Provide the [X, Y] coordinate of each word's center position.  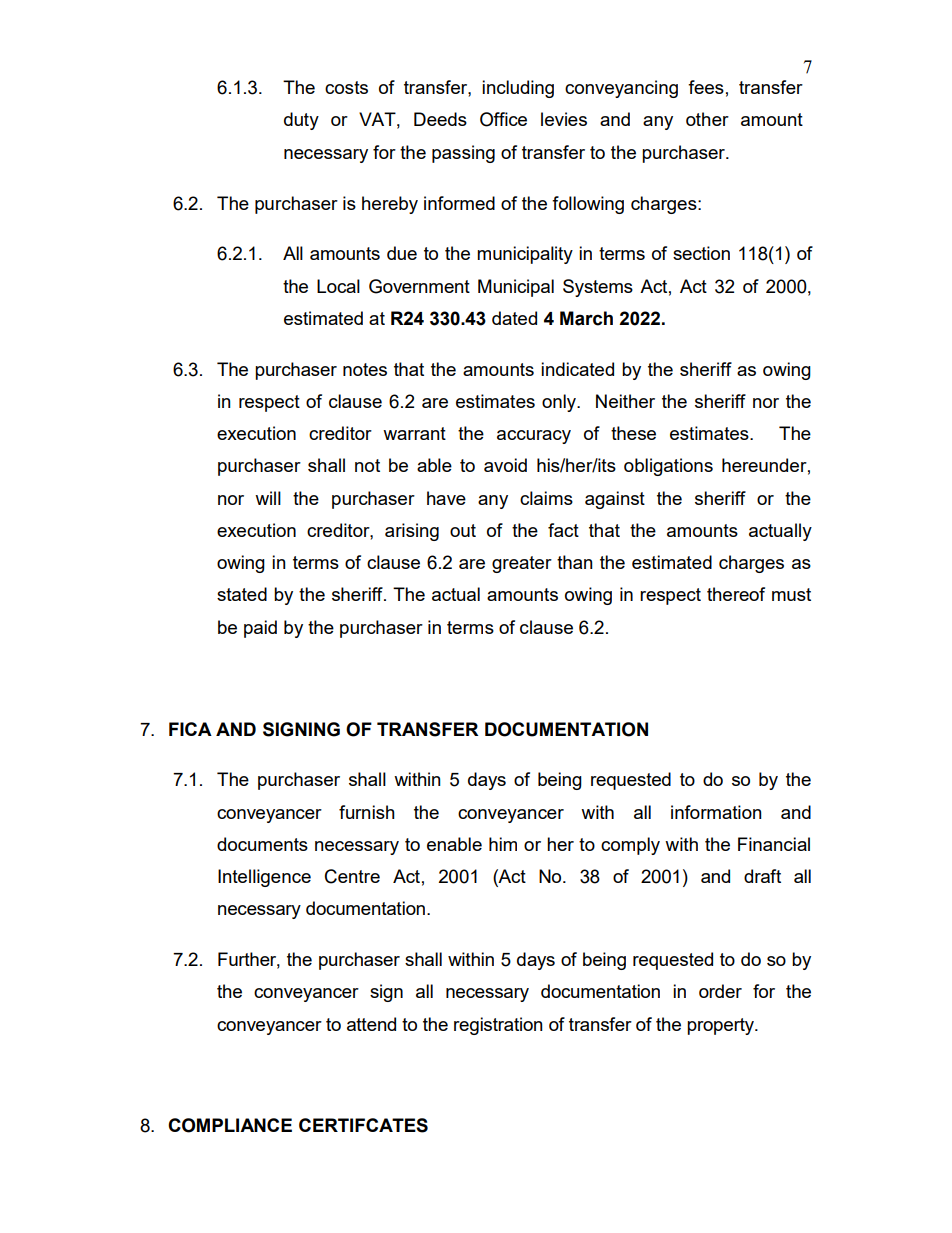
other [707, 119]
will [268, 498]
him [503, 844]
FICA [190, 729]
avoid [505, 465]
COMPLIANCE [230, 1125]
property [722, 1026]
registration [498, 1026]
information [716, 812]
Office [503, 119]
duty [301, 121]
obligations [668, 467]
